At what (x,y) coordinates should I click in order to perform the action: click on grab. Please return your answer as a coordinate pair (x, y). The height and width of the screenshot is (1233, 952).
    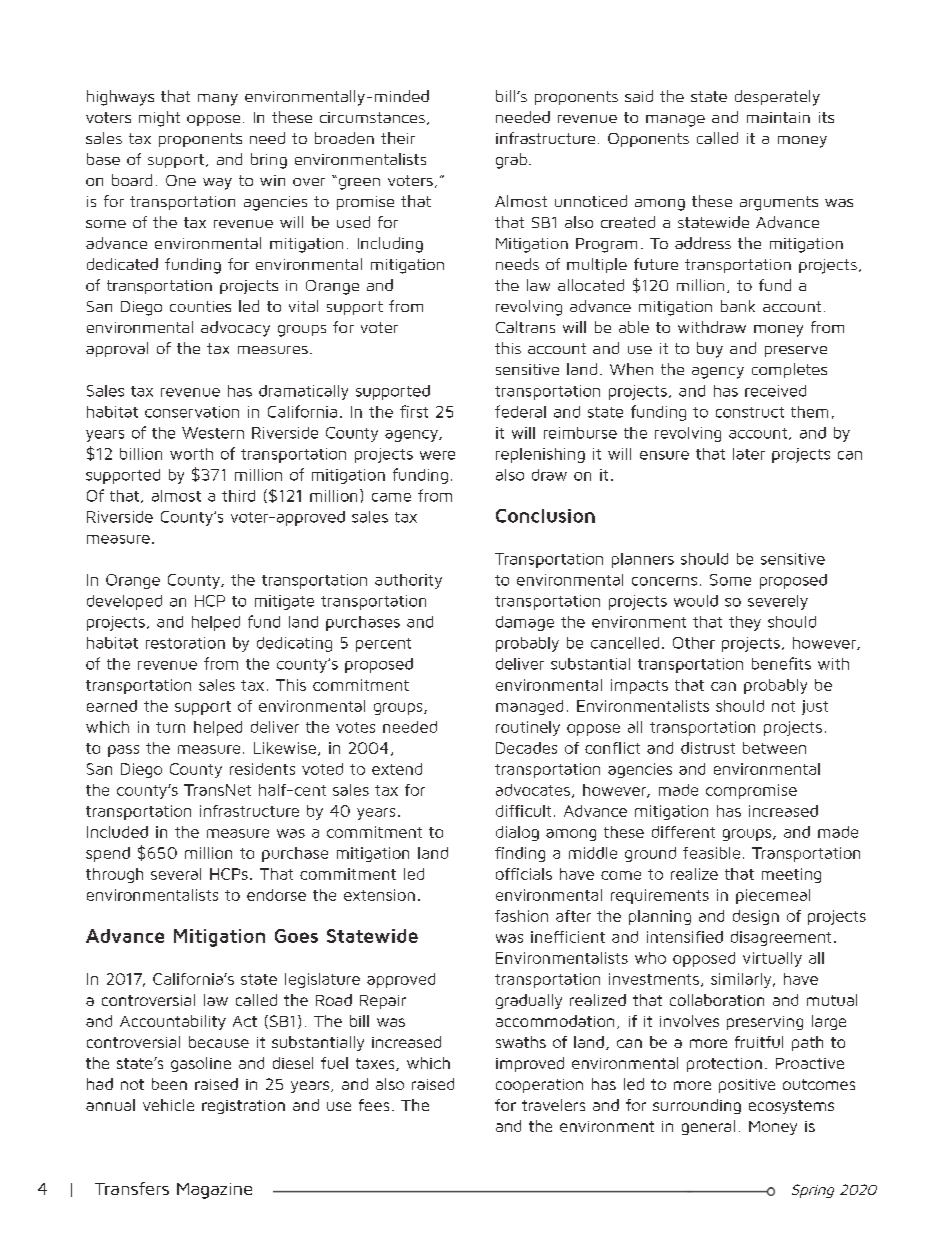
    Looking at the image, I should click on (511, 161).
